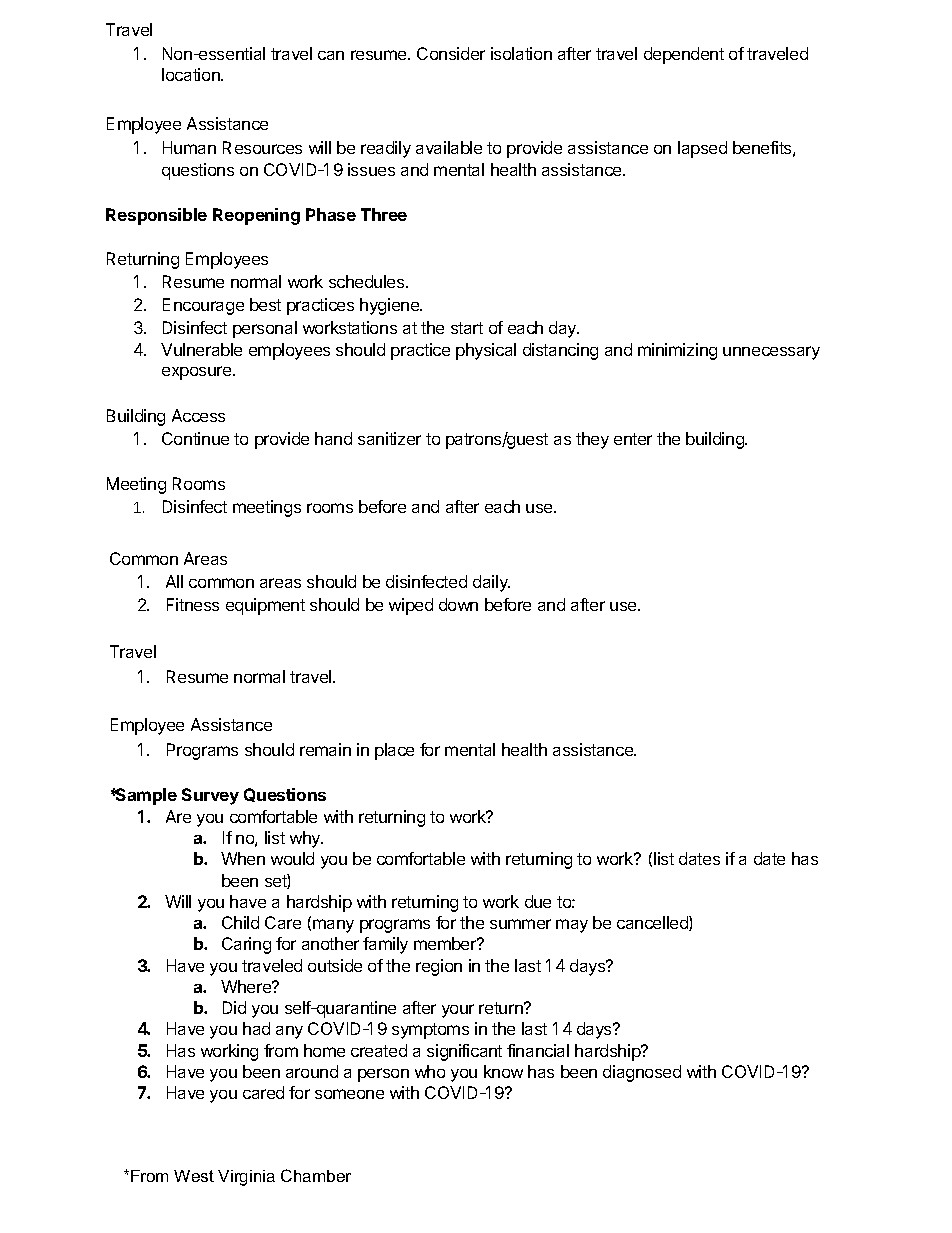 This screenshot has width=952, height=1233. I want to click on dependent, so click(684, 55).
